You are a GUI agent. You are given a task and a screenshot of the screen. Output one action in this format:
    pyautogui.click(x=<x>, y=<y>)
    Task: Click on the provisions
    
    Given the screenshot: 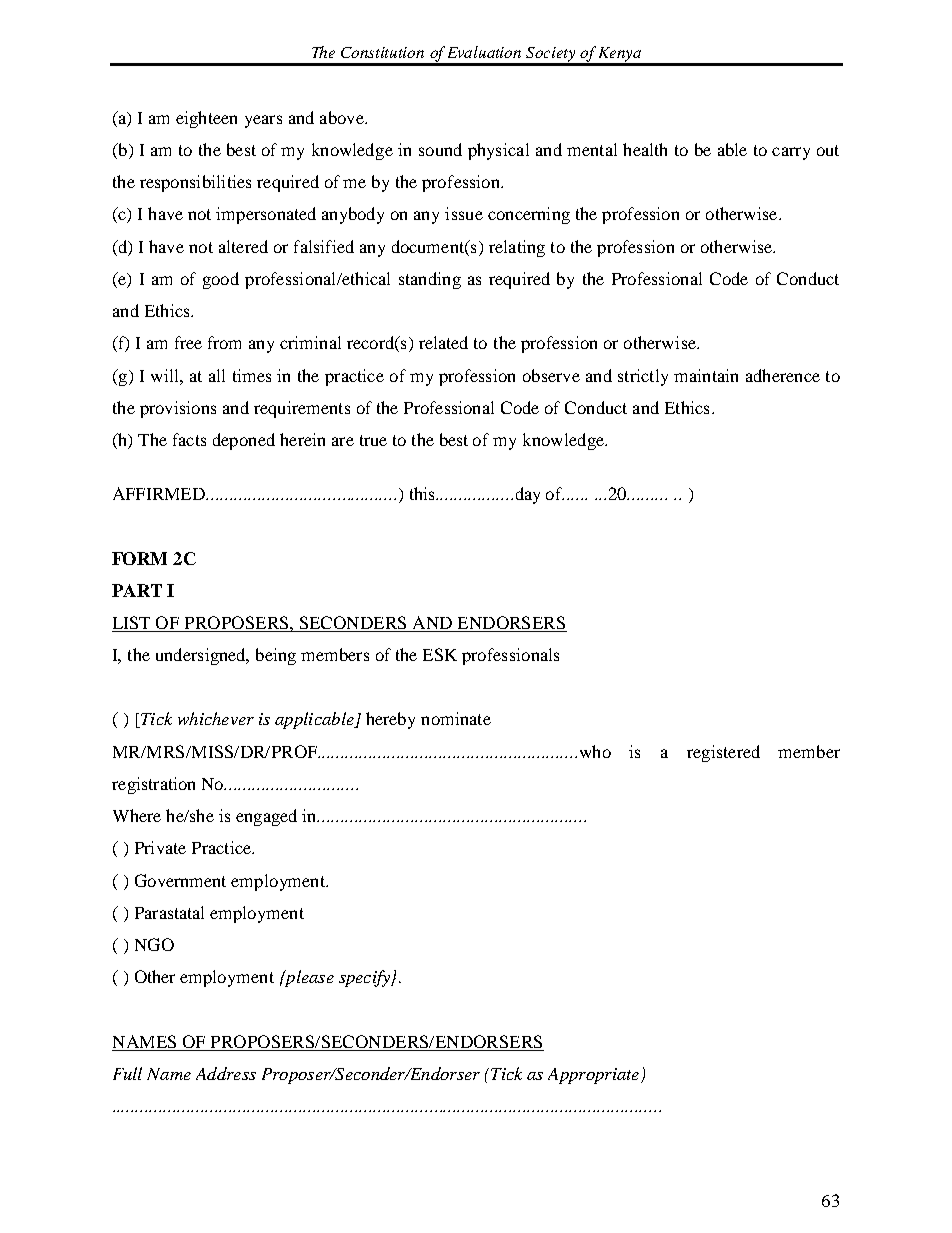 What is the action you would take?
    pyautogui.click(x=178, y=409)
